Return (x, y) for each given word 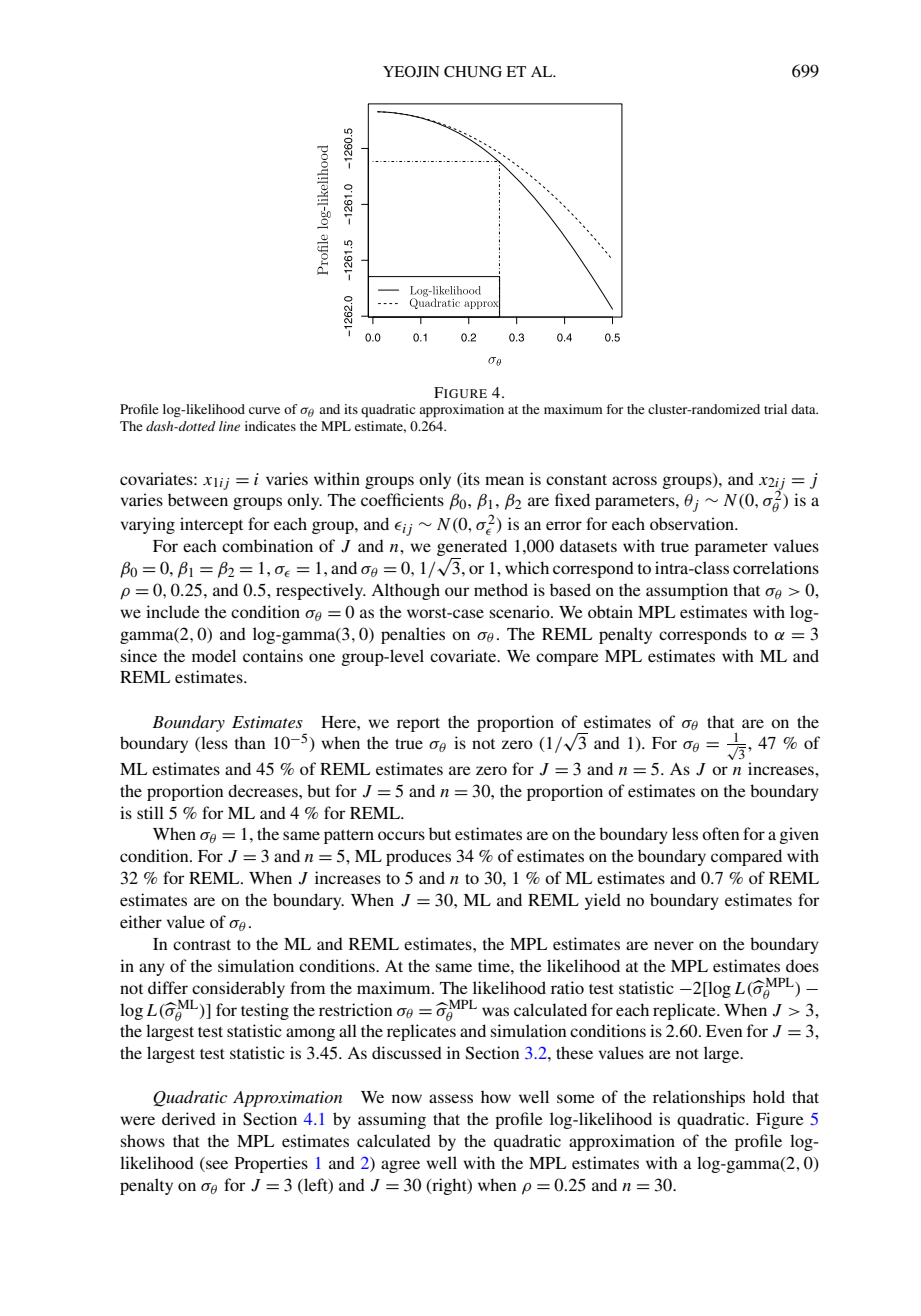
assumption (687, 591)
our (457, 591)
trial (775, 409)
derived (189, 1118)
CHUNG (473, 72)
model (214, 655)
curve (264, 410)
